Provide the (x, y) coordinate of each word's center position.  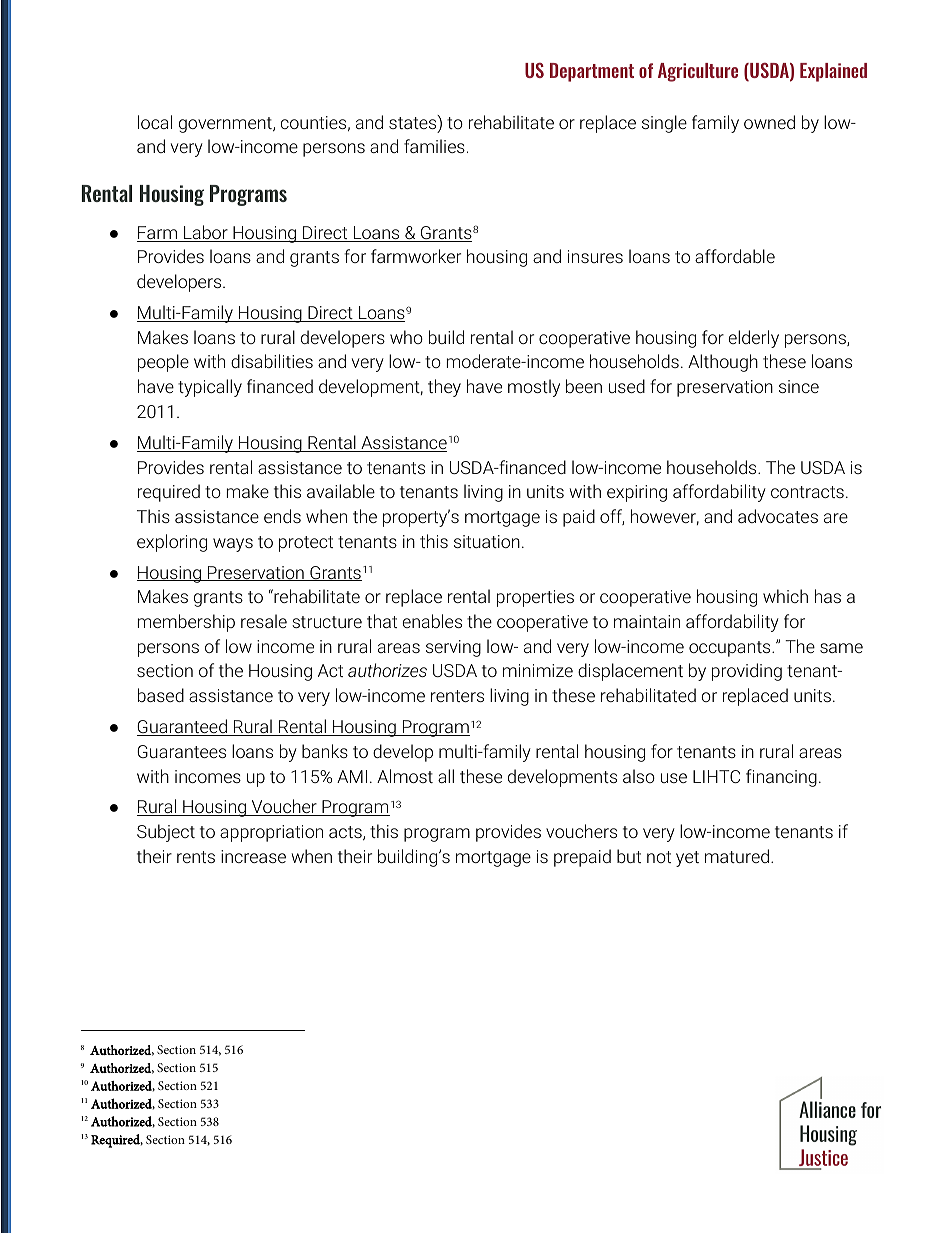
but (629, 856)
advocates (778, 516)
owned (769, 122)
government (226, 125)
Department (592, 72)
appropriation (271, 833)
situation (487, 541)
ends (282, 516)
